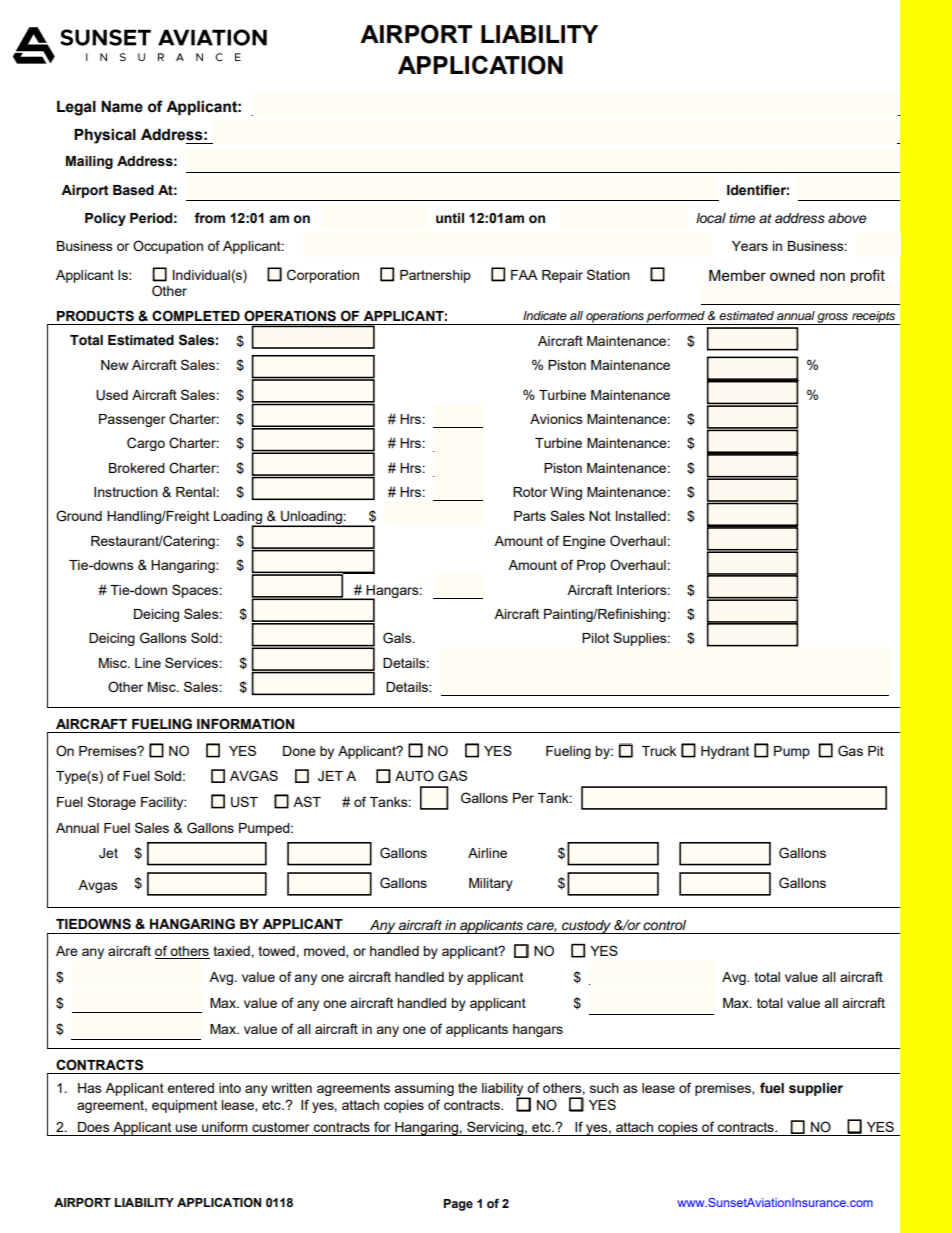 This image has width=952, height=1233. I want to click on Hydrant, so click(725, 752).
